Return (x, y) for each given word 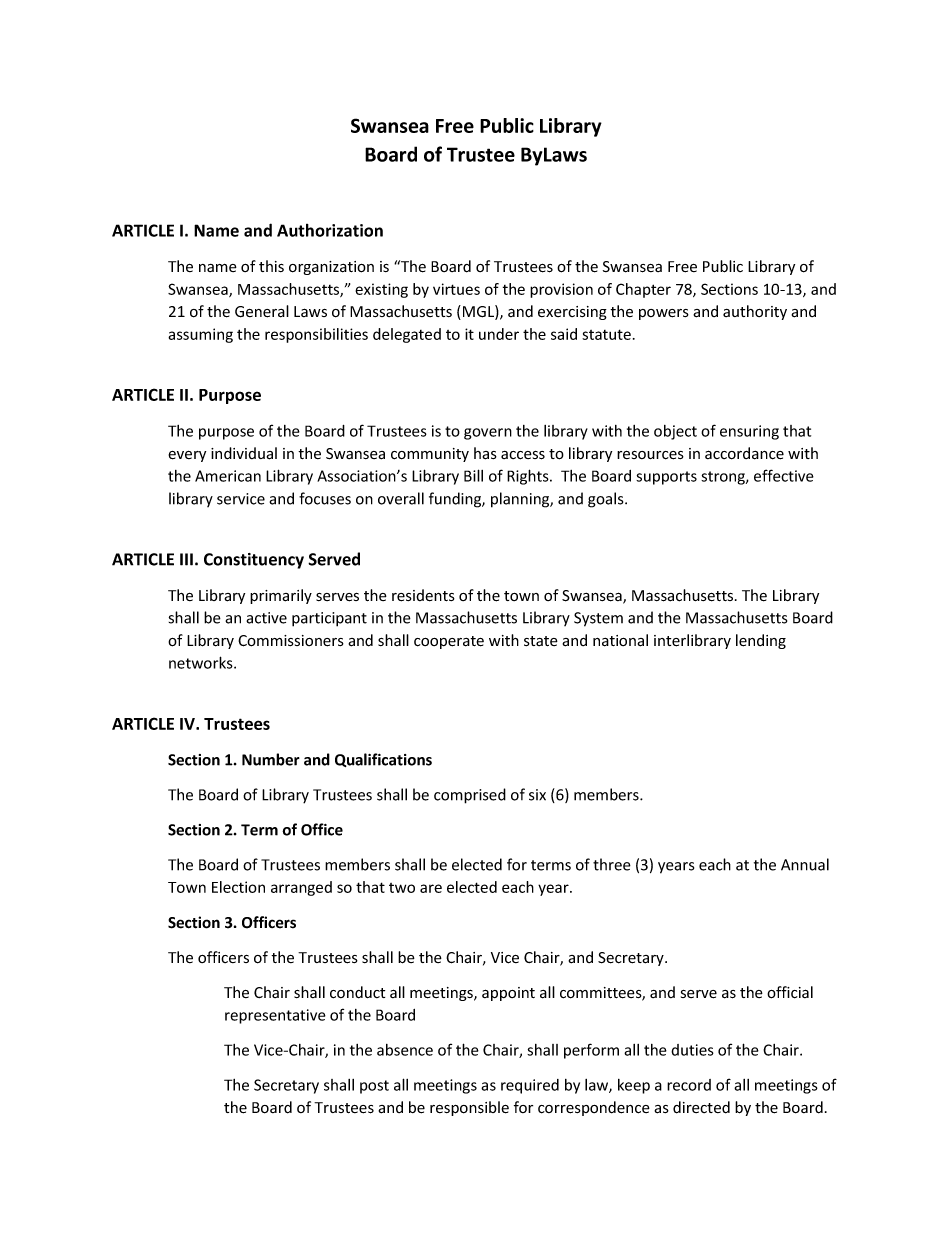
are (431, 888)
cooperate (449, 642)
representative (275, 1016)
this (271, 266)
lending (761, 641)
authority (755, 312)
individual (244, 453)
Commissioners (291, 641)
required (530, 1086)
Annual (805, 864)
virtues (456, 289)
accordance (744, 453)
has (485, 453)
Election (238, 887)
